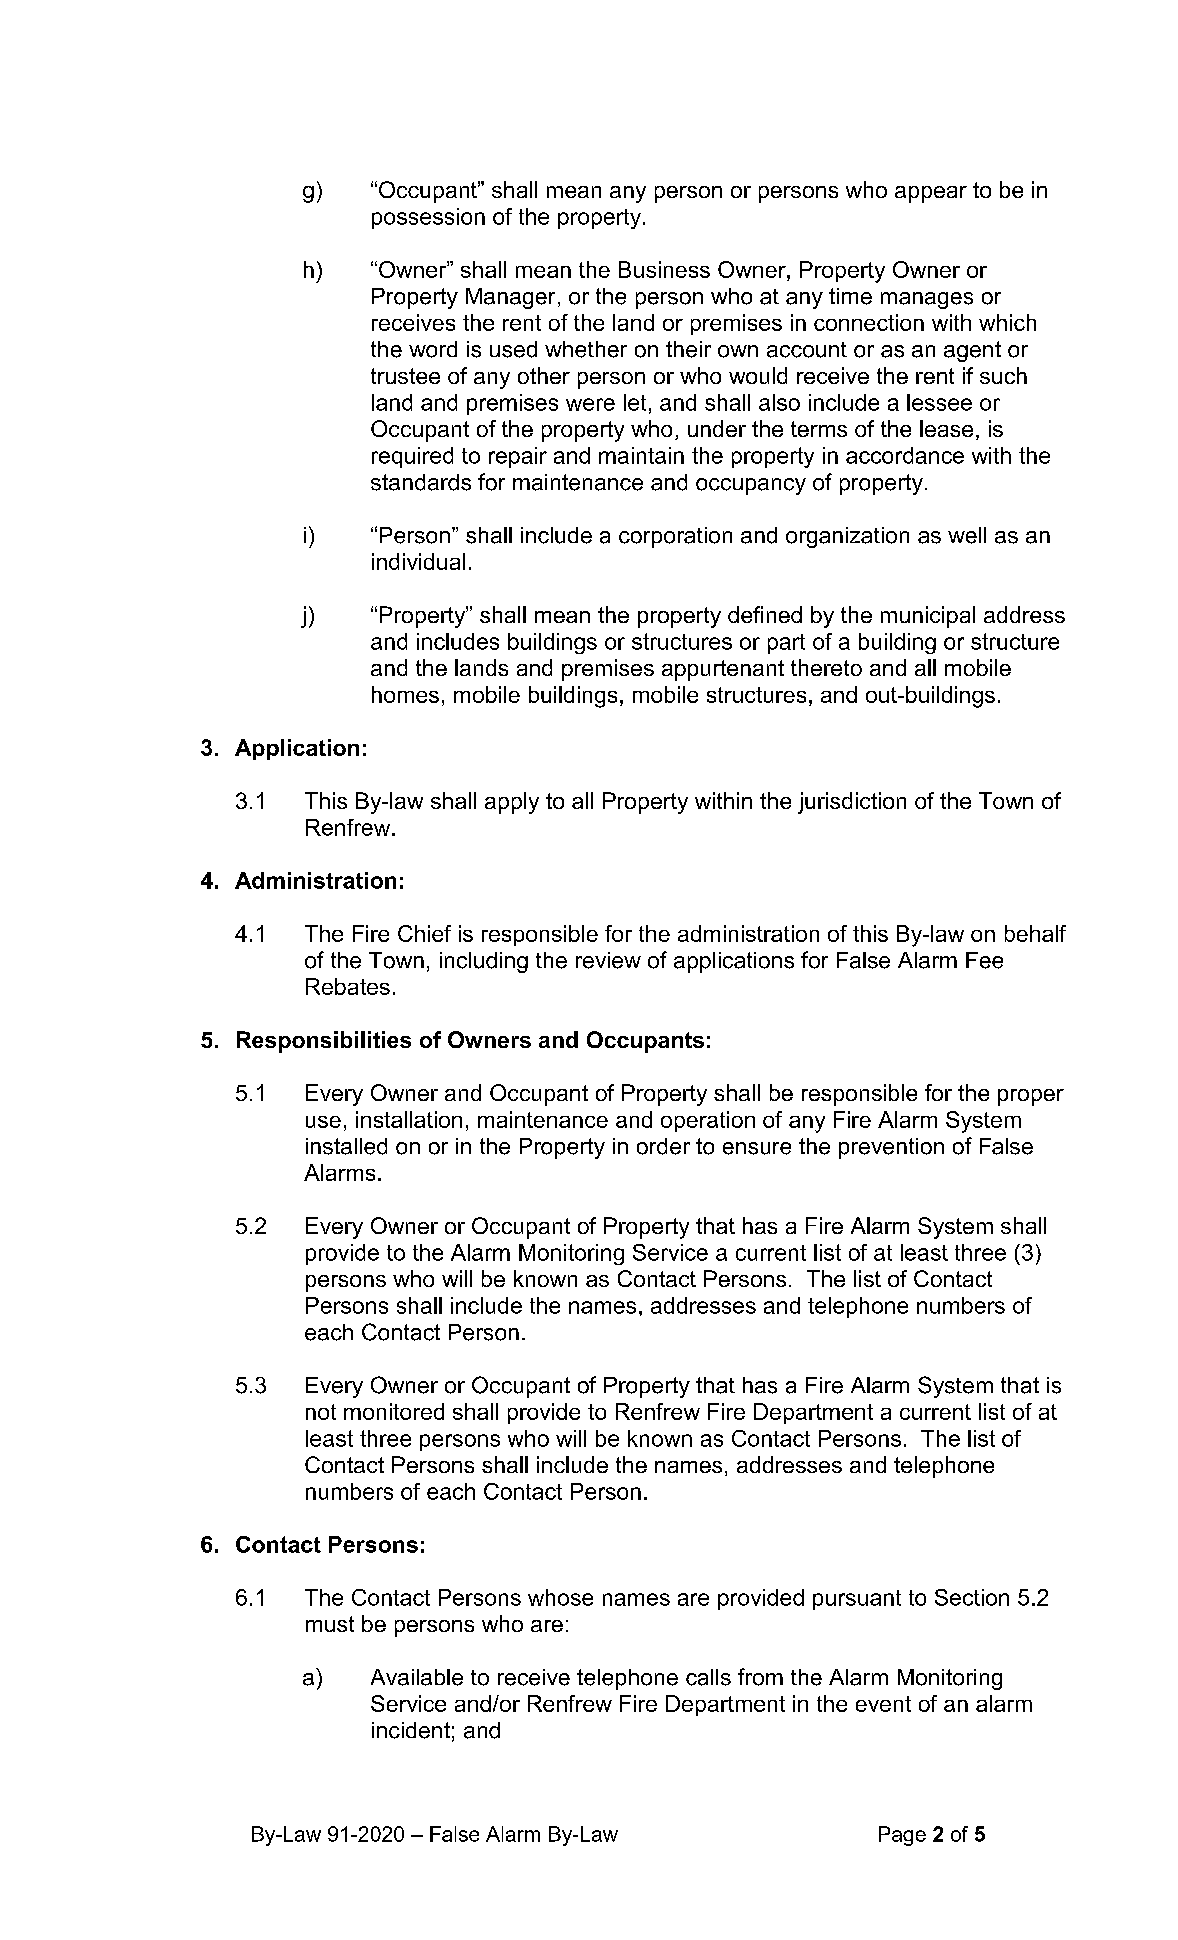 The width and height of the screenshot is (1178, 1940). I want to click on Available, so click(417, 1677).
